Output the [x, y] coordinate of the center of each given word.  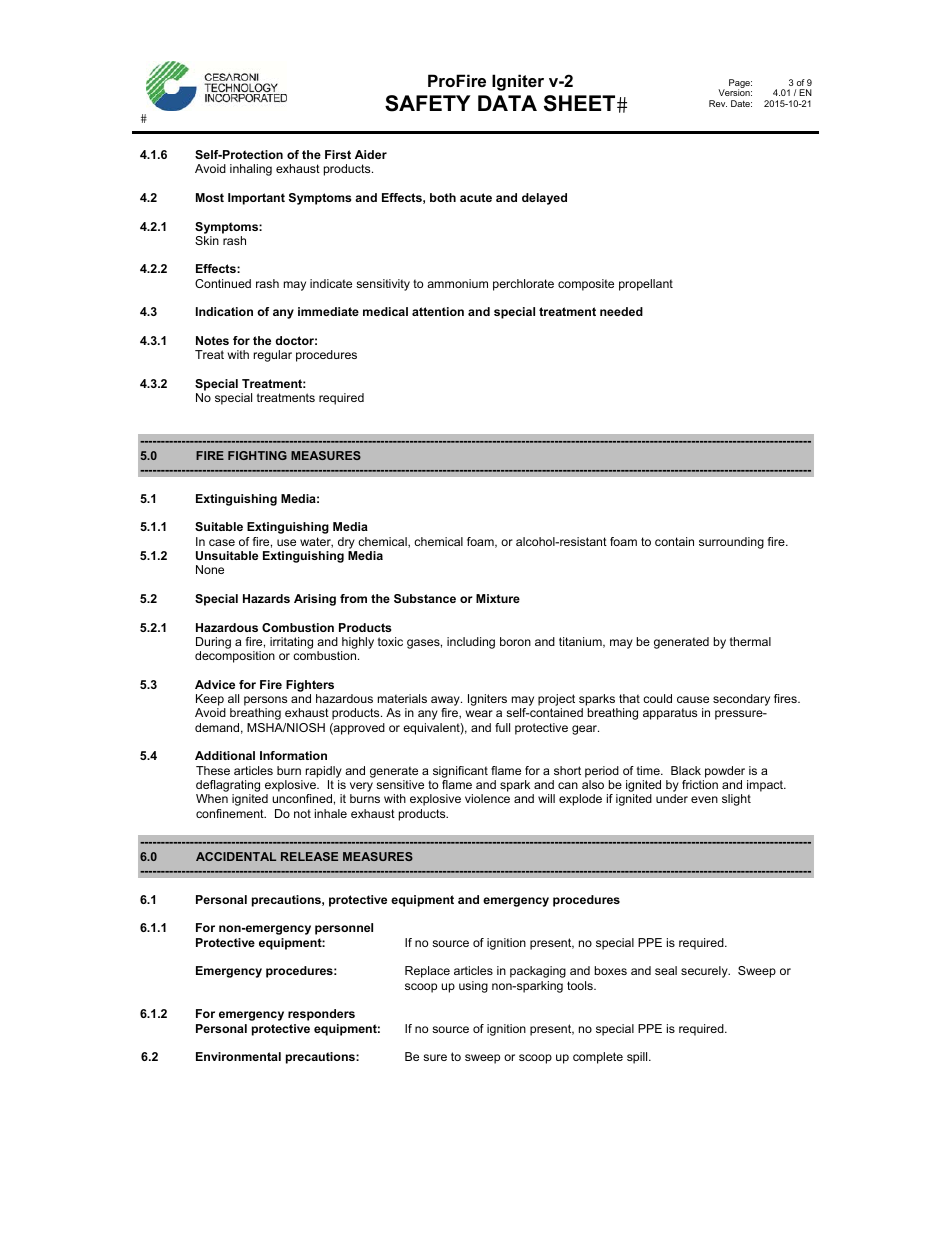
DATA [507, 103]
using [473, 987]
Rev [718, 103]
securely [705, 972]
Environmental [238, 1056]
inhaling [251, 170]
